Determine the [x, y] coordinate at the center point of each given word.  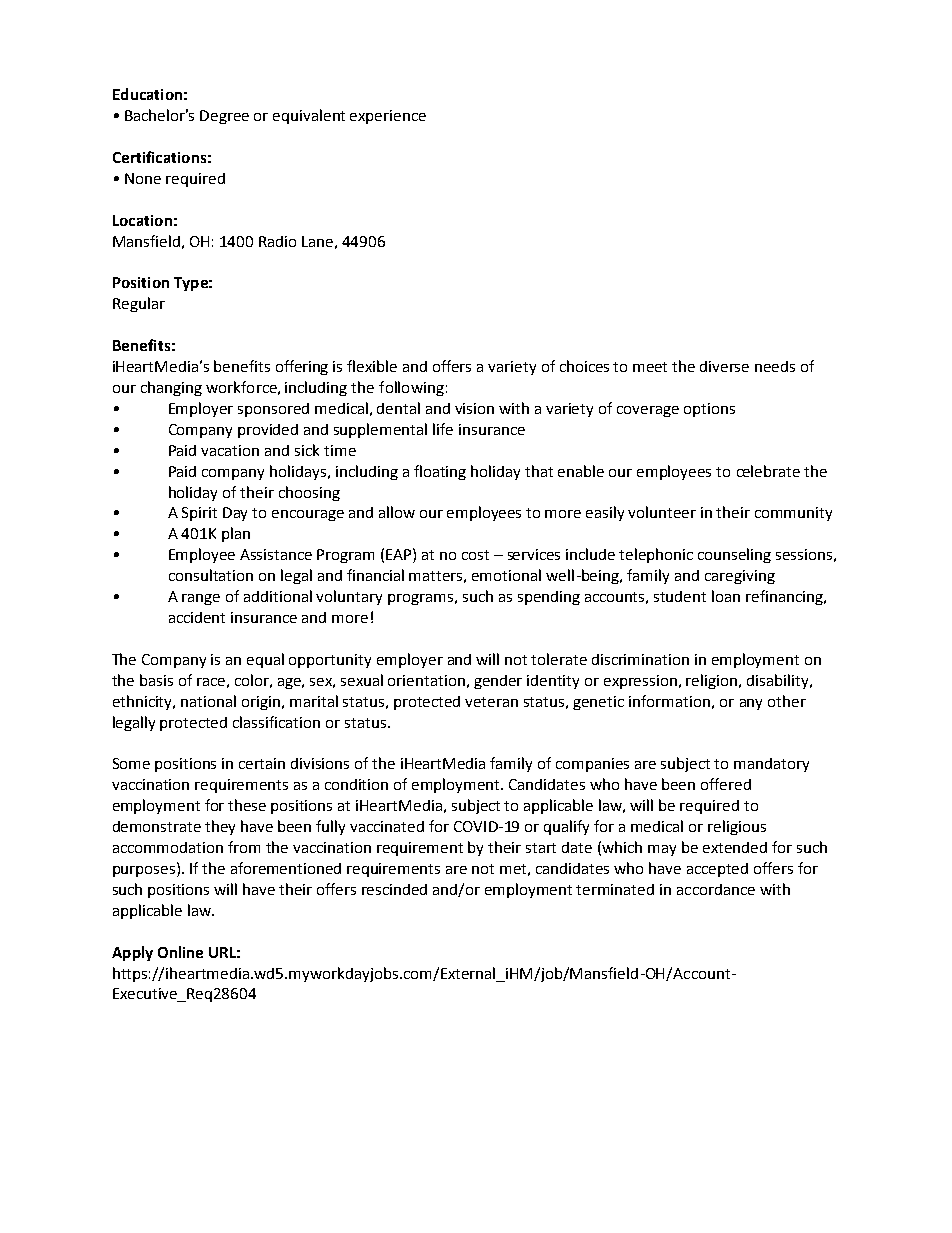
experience [388, 117]
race [211, 682]
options [709, 410]
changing [171, 388]
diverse [724, 366]
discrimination [640, 659]
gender [498, 682]
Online [180, 952]
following [411, 388]
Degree [224, 117]
